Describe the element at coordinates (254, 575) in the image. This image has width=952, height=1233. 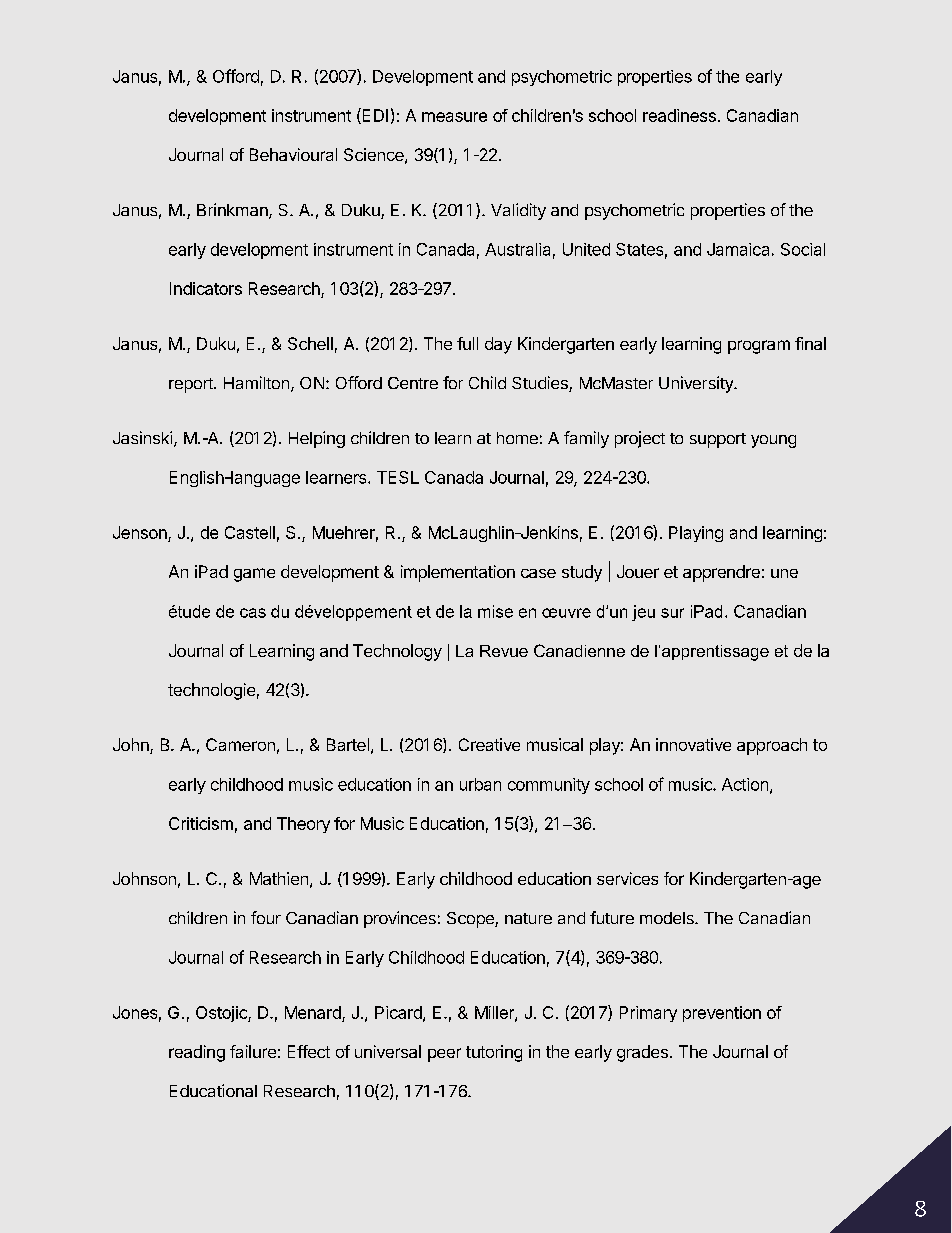
I see `game` at that location.
